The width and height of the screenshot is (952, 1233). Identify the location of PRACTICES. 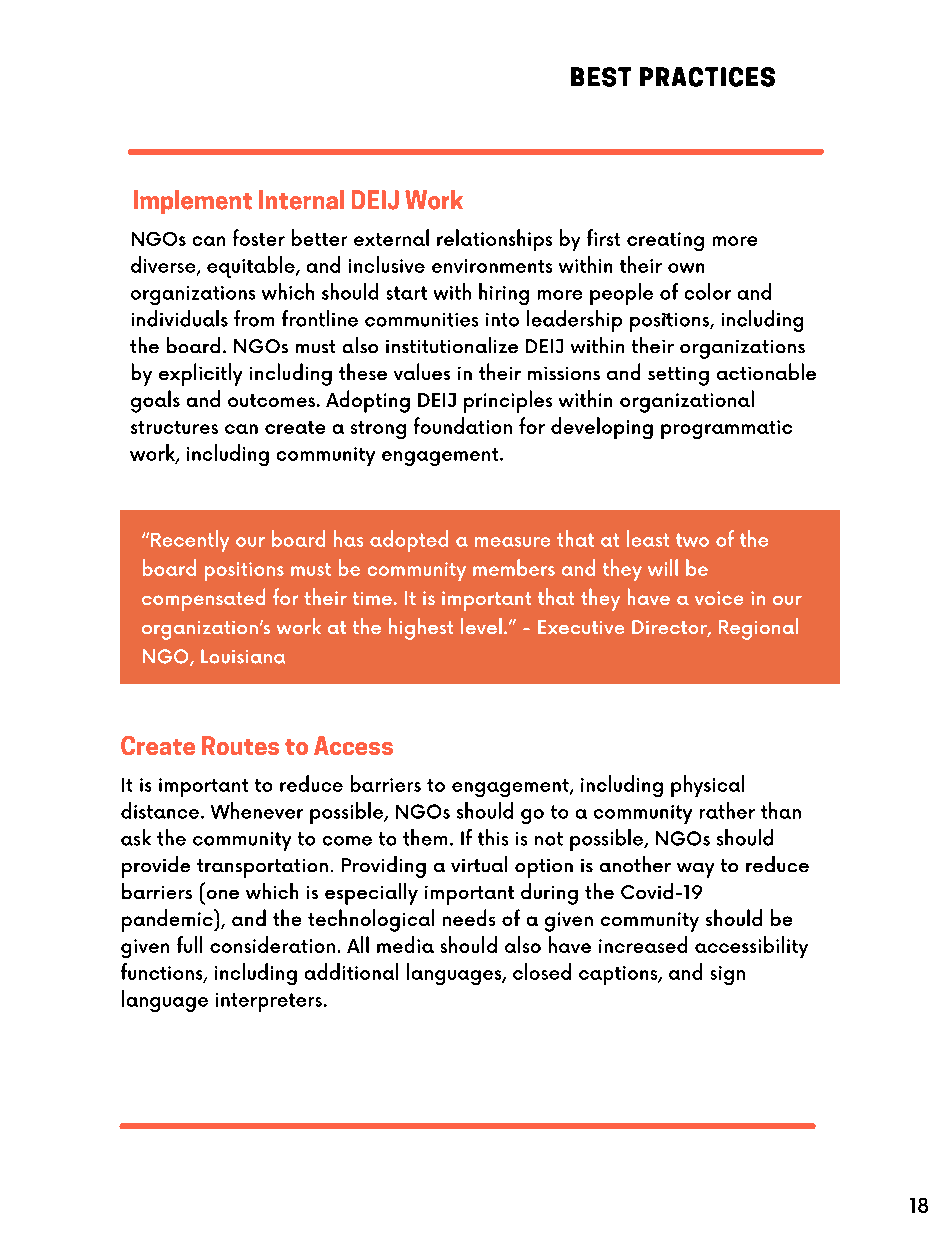
(707, 77).
